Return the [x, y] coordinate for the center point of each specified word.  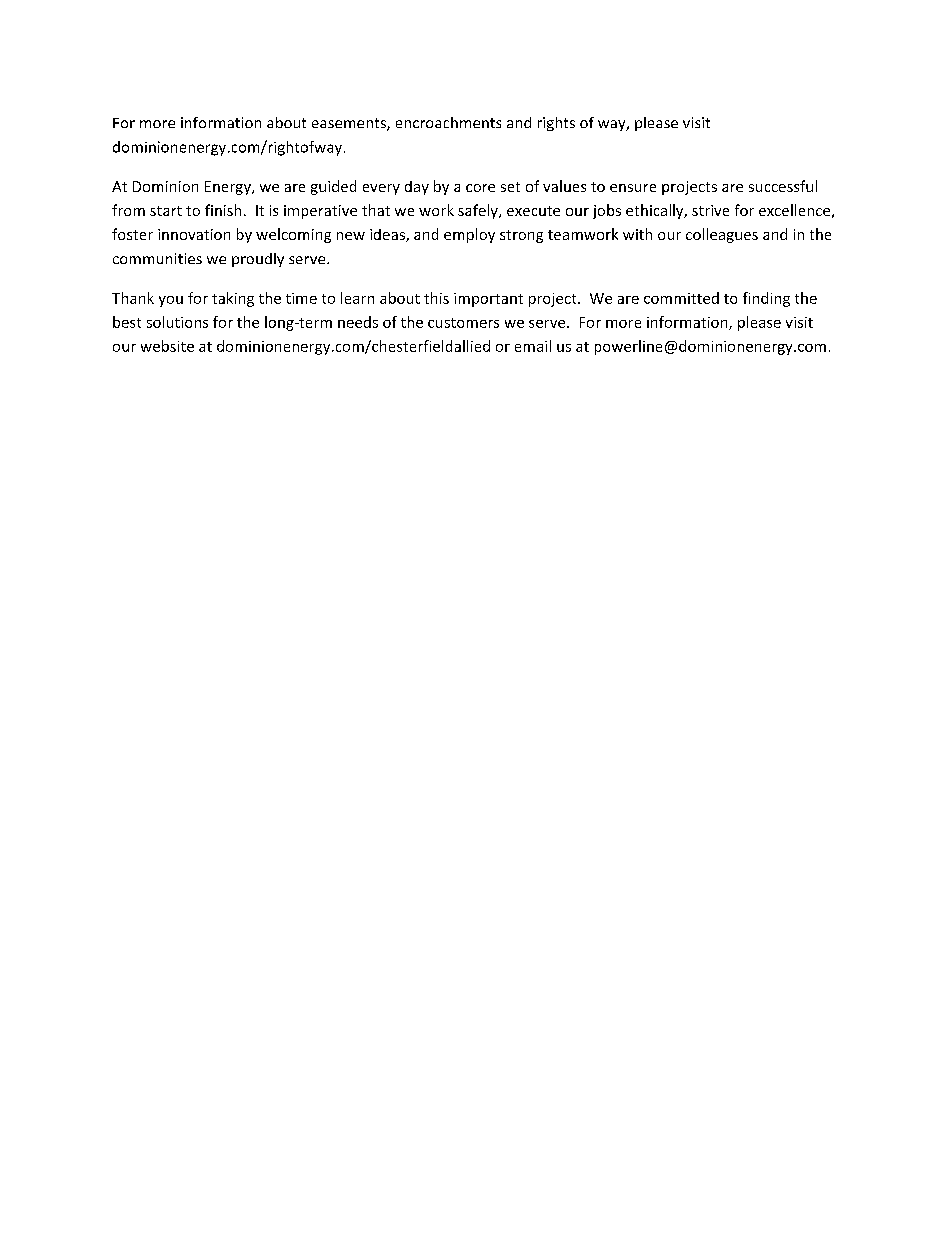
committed [681, 298]
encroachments [448, 122]
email [533, 346]
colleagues [722, 235]
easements [350, 124]
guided [333, 187]
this [436, 298]
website [167, 346]
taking [233, 299]
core [480, 188]
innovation [194, 234]
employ [469, 235]
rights [556, 124]
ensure [633, 188]
